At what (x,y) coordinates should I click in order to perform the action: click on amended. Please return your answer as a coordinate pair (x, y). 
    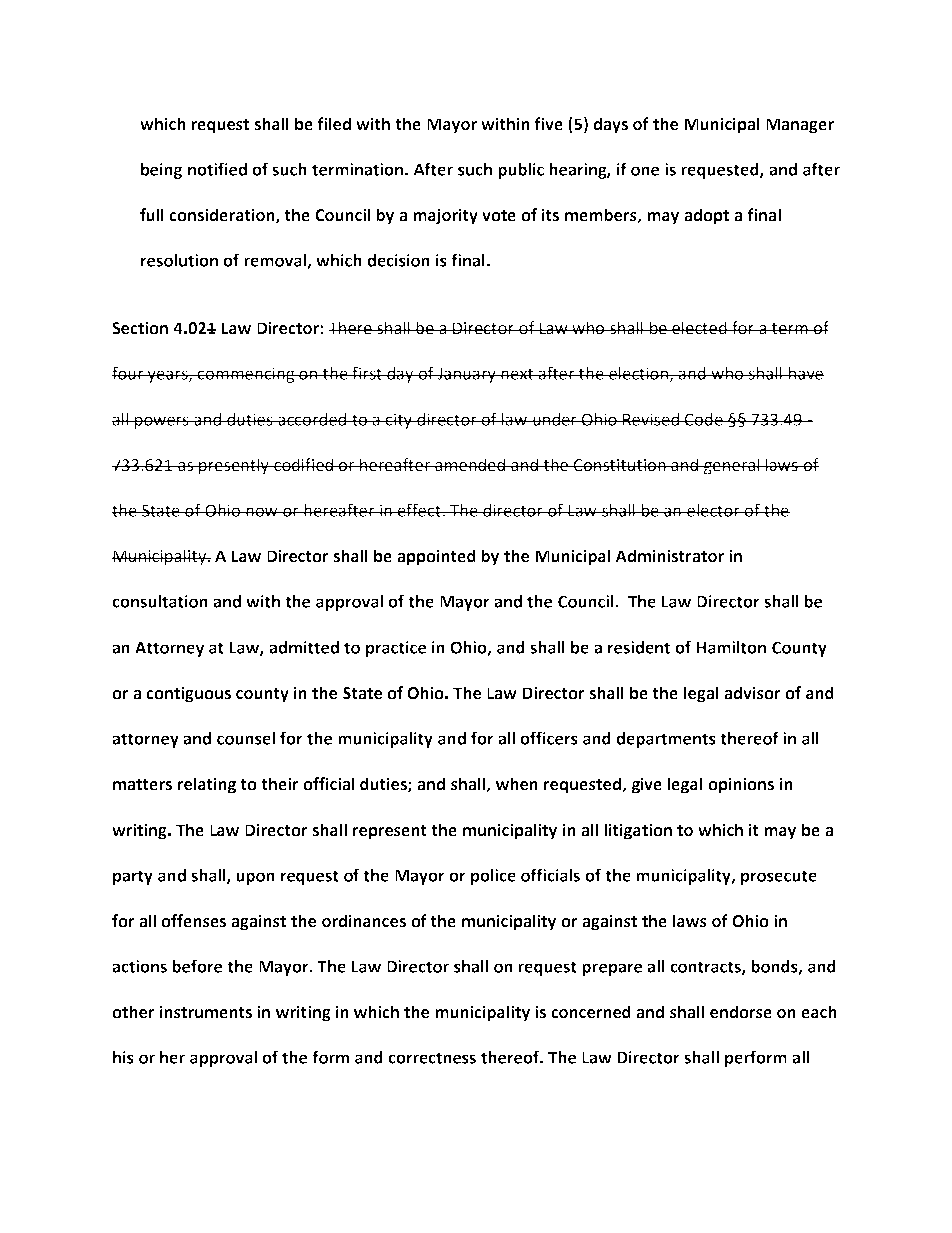
    Looking at the image, I should click on (470, 465).
